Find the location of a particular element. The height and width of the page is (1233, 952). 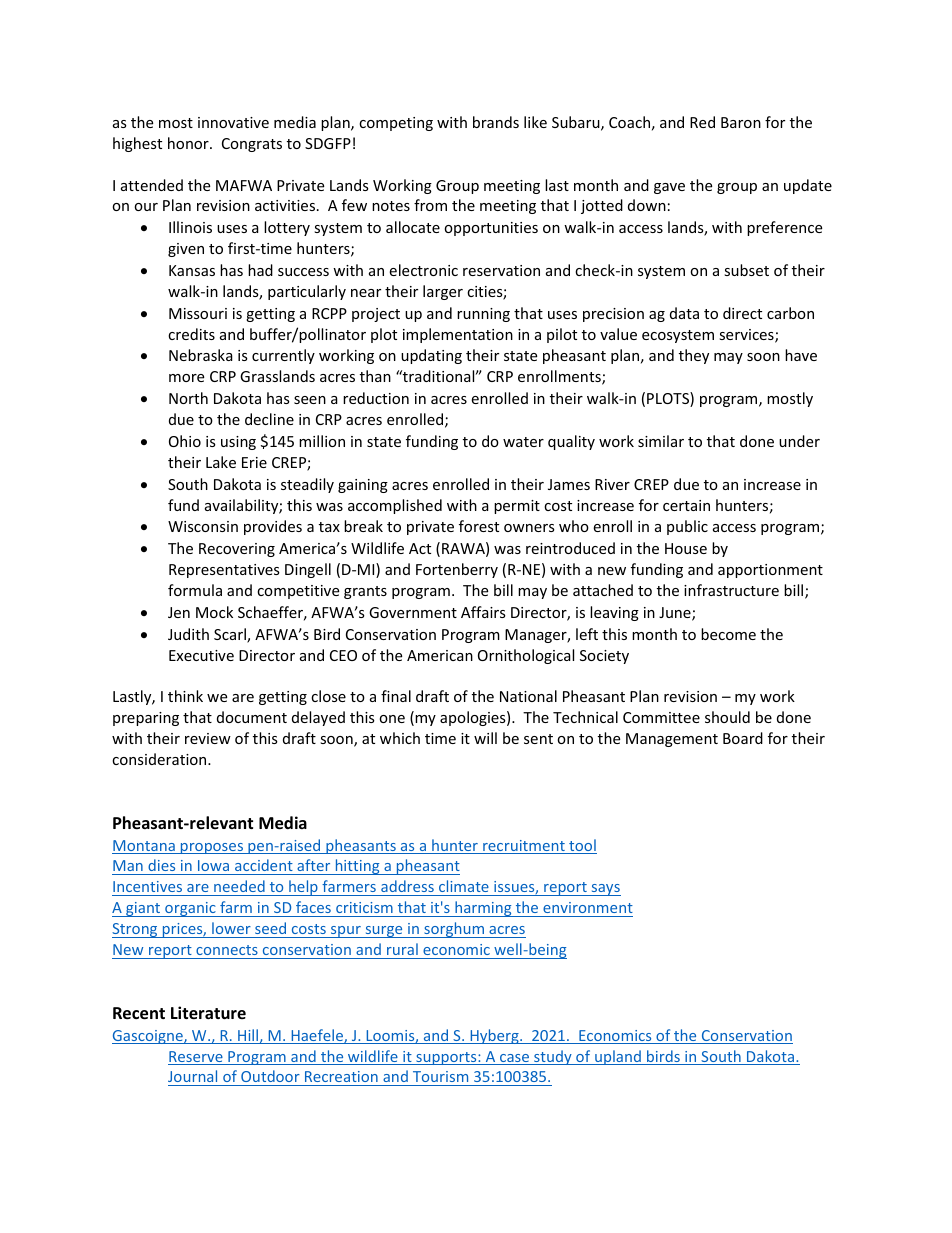

honor is located at coordinates (189, 143).
